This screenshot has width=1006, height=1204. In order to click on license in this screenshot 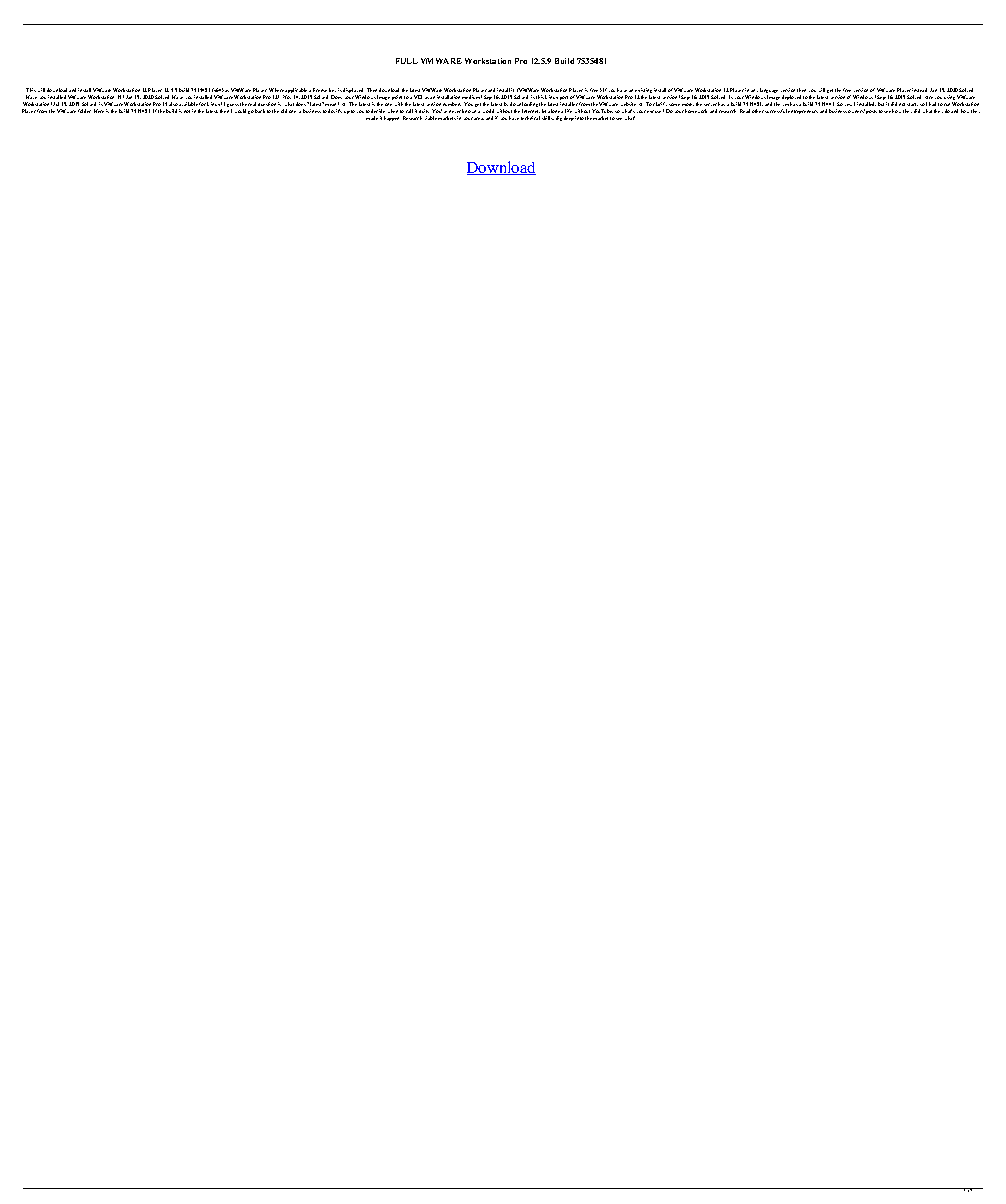, I will do `click(320, 90)`.
